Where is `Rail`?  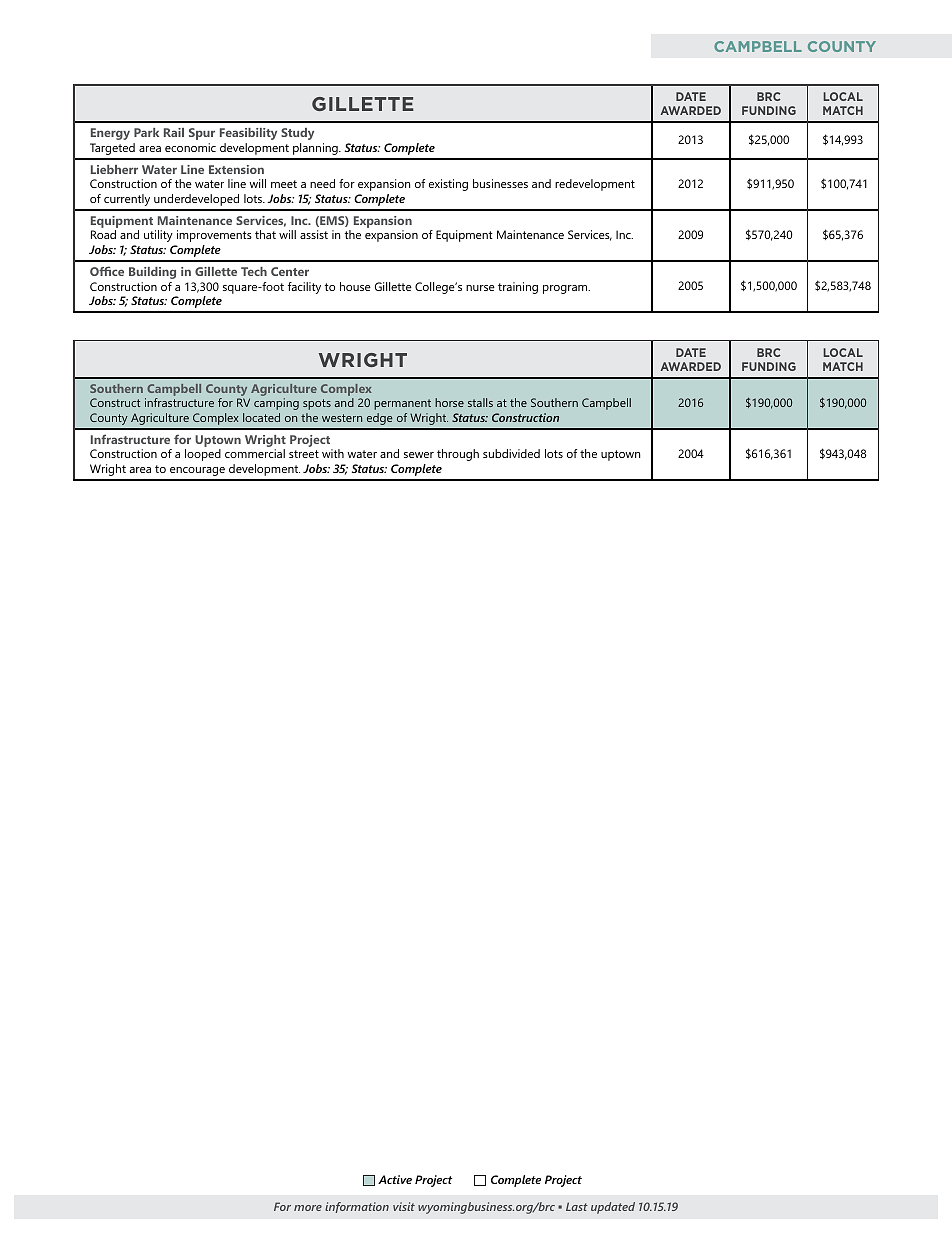
Rail is located at coordinates (174, 132).
